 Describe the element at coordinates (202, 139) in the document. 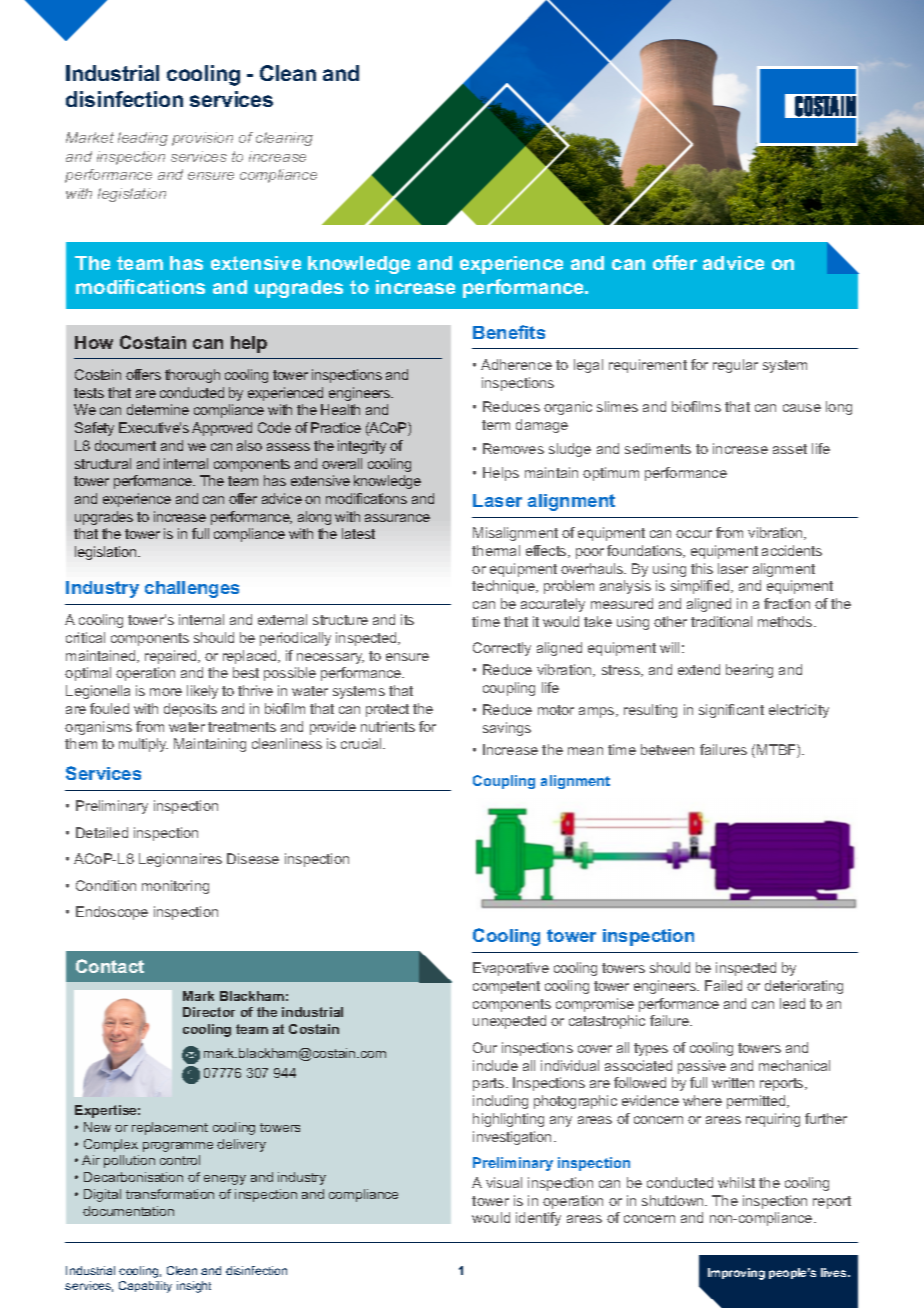

I see `provision` at that location.
